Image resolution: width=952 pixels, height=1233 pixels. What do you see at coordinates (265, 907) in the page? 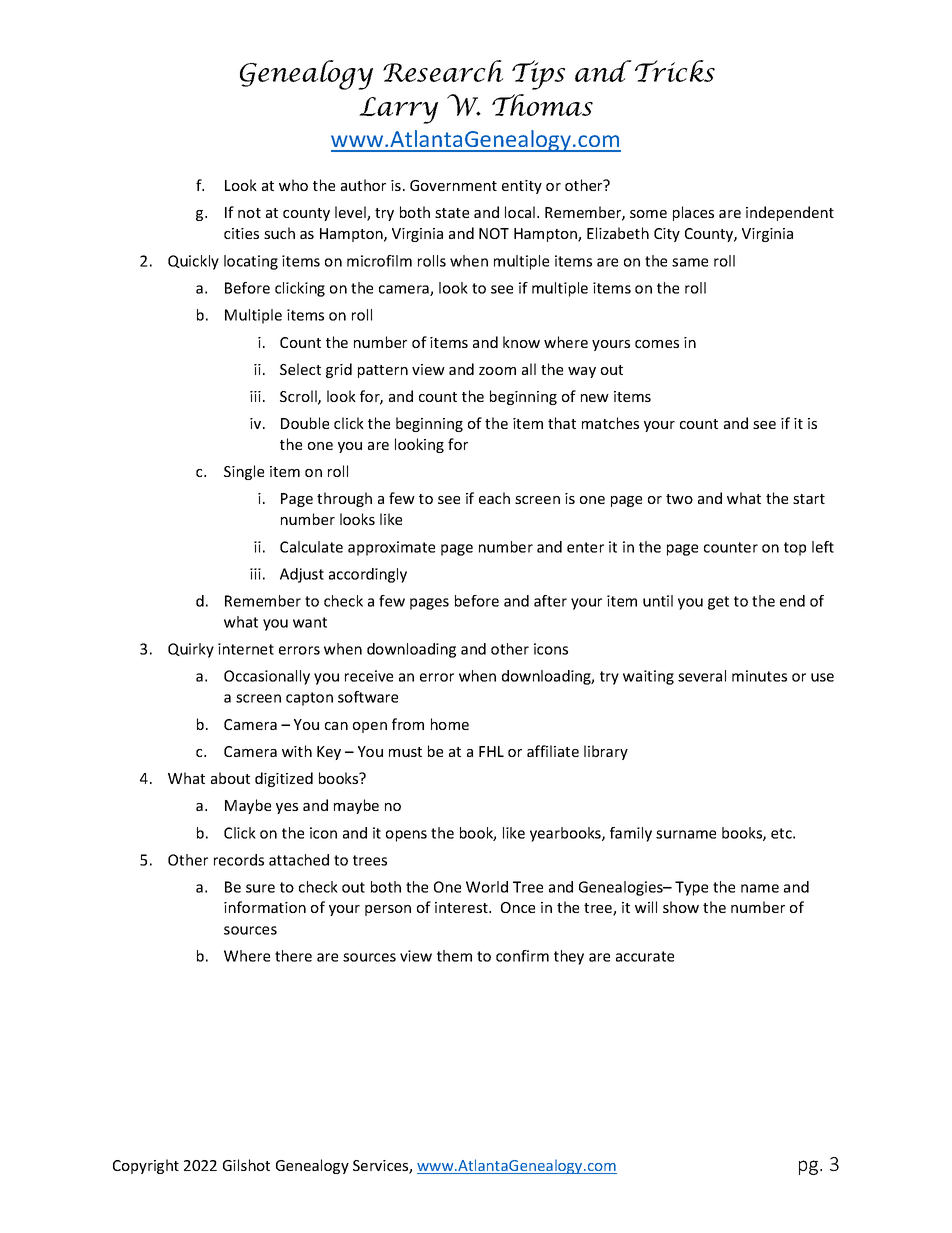
I see `information` at bounding box center [265, 907].
